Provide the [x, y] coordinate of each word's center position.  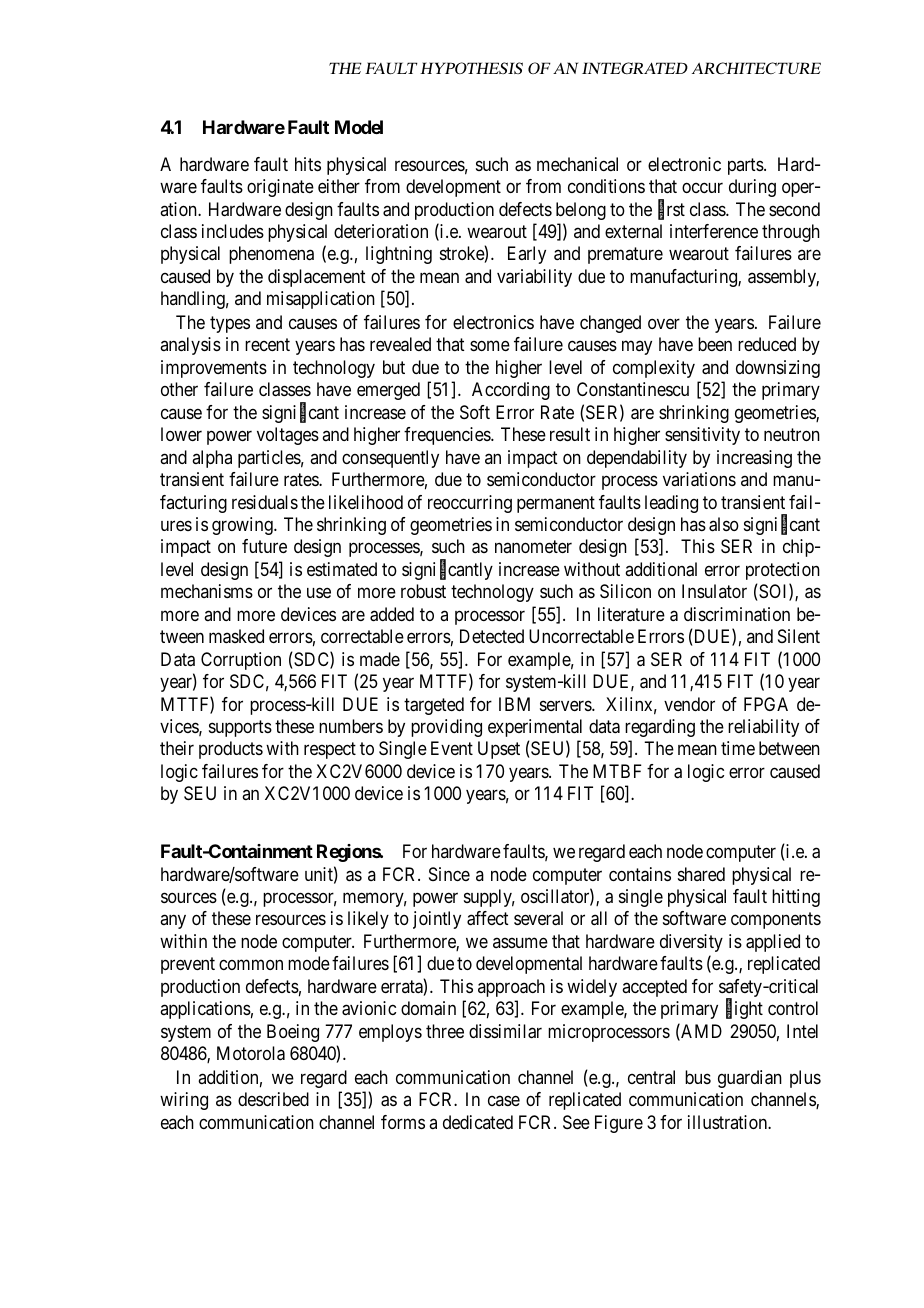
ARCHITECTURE [756, 68]
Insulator [714, 591]
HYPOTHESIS [471, 68]
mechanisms [207, 591]
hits [308, 164]
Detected [492, 636]
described [273, 1099]
